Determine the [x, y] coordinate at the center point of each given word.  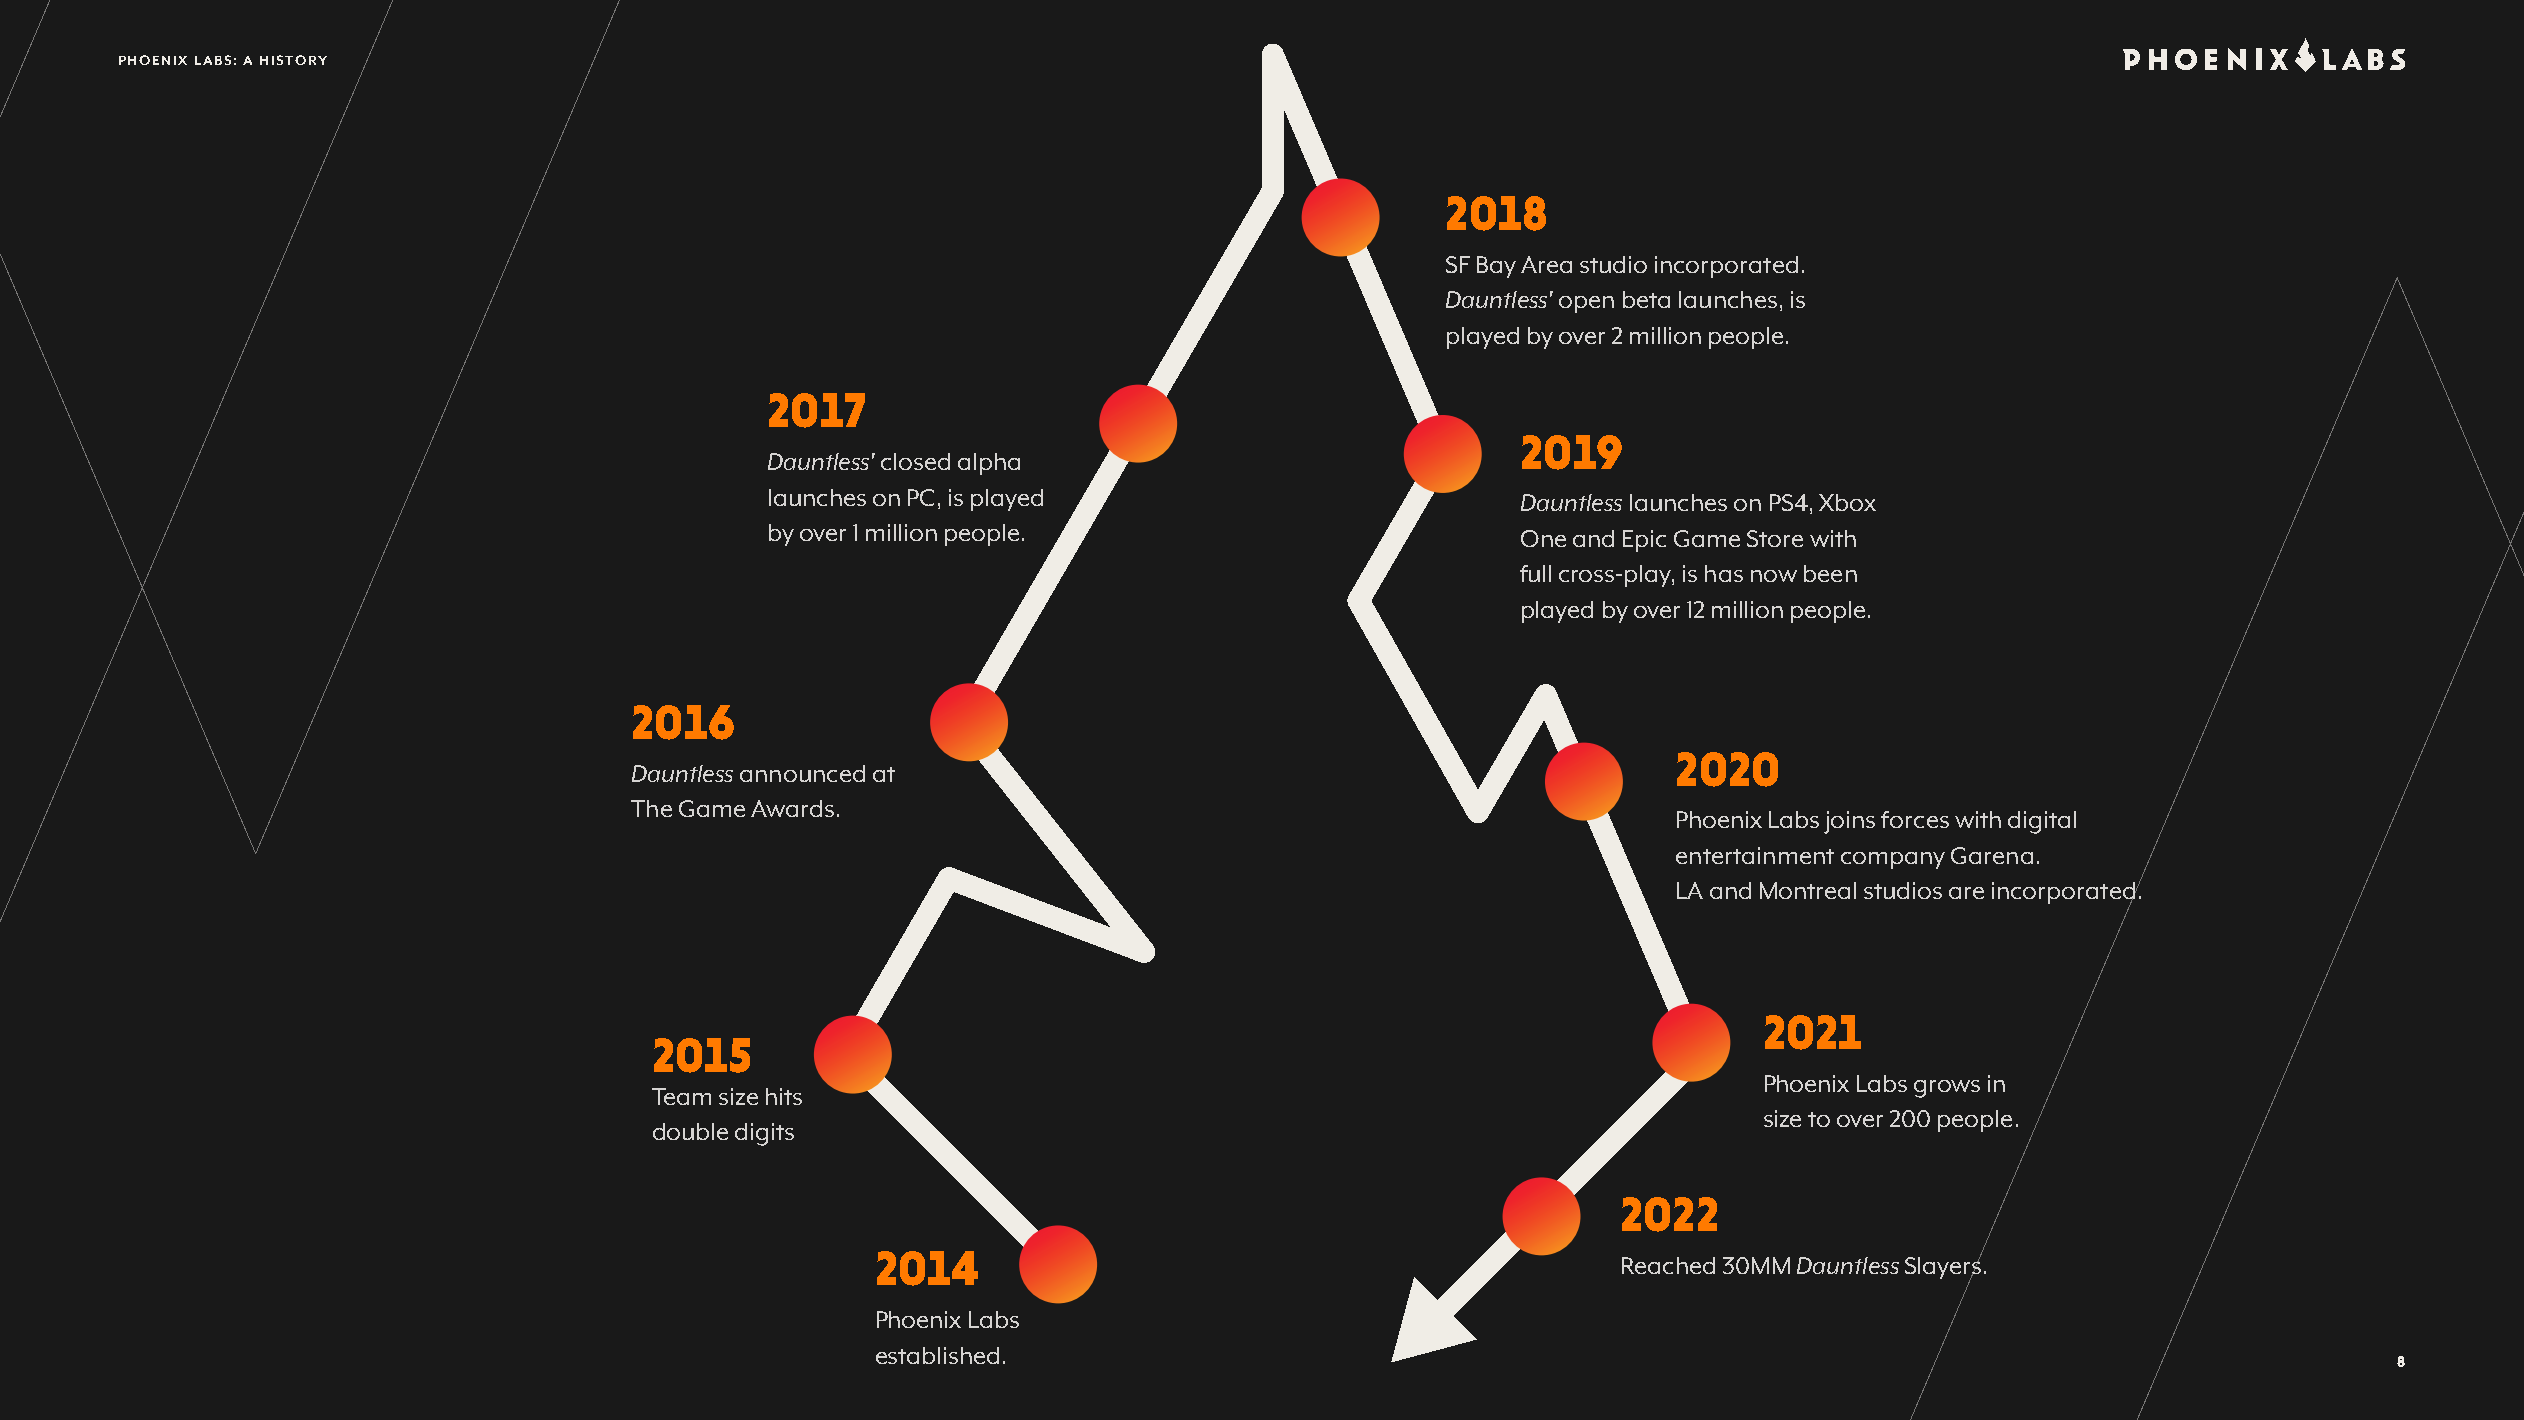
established [937, 1355]
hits [784, 1096]
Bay [1496, 267]
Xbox [1847, 502]
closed [915, 461]
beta [1646, 299]
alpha [989, 464]
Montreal [1808, 890]
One [1543, 538]
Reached [1668, 1265]
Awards [792, 808]
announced [802, 773]
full [1535, 573]
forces [1915, 819]
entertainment [1755, 855]
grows [1947, 1089]
